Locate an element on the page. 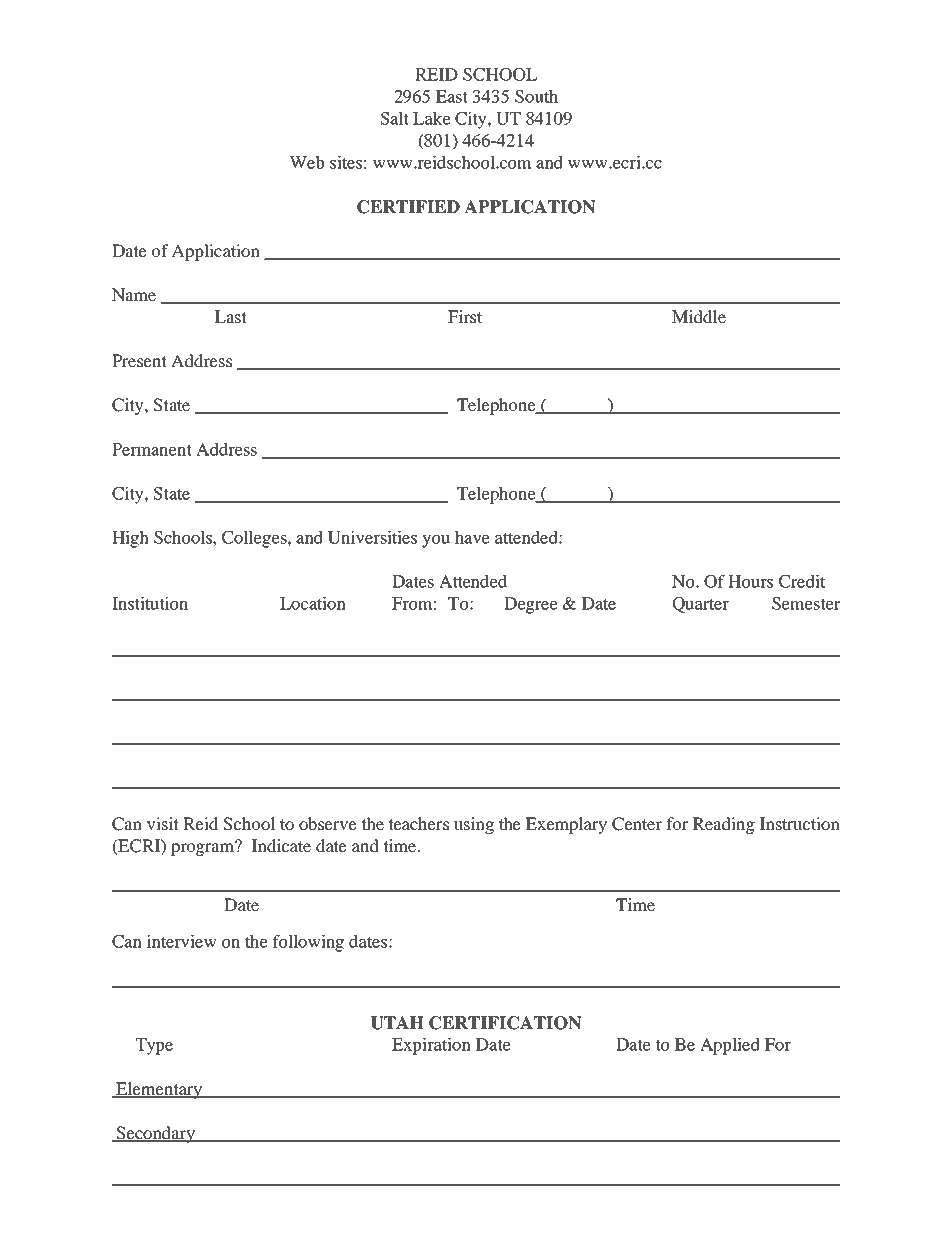  Lake is located at coordinates (432, 118).
